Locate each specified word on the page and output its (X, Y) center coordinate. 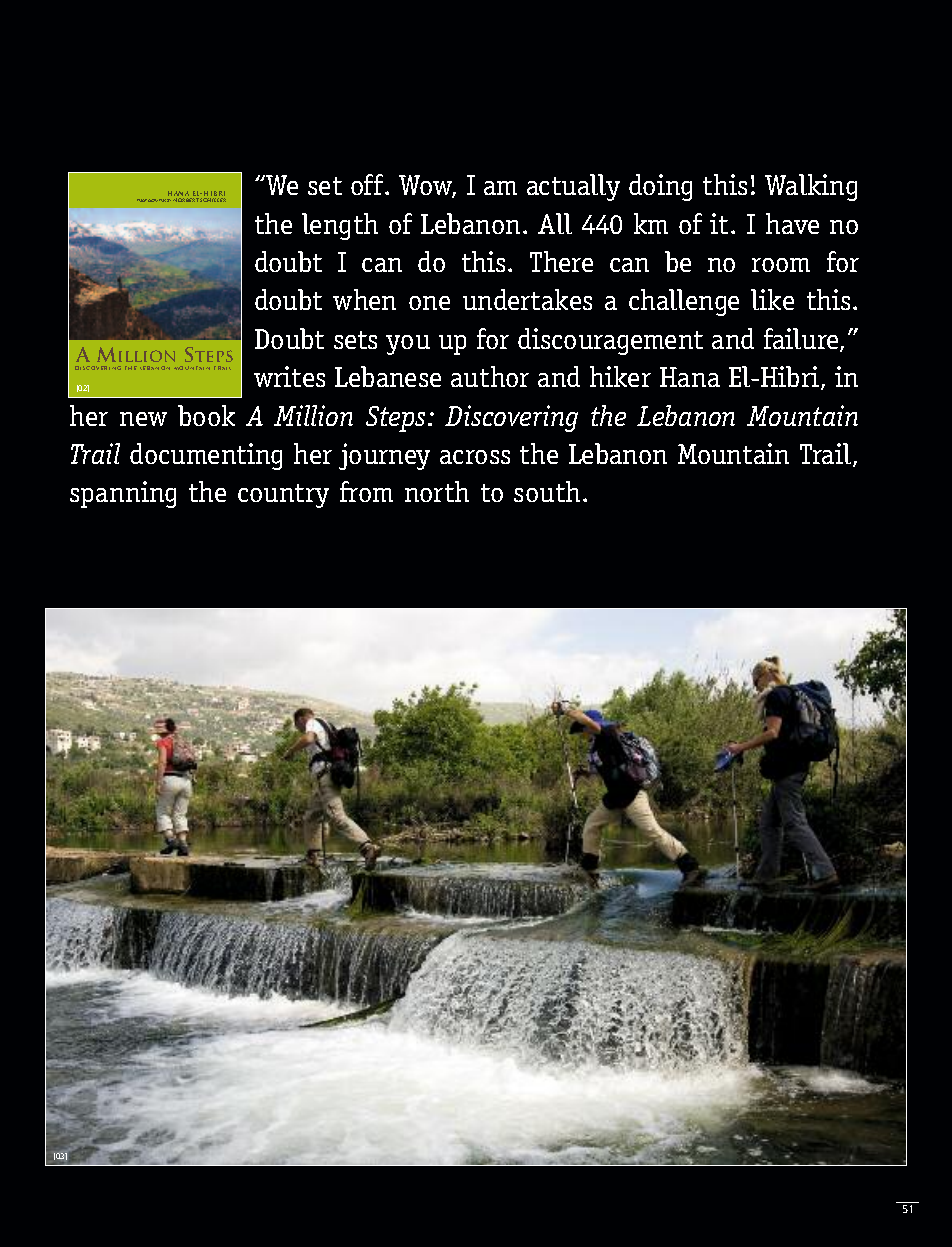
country (283, 496)
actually (573, 187)
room (781, 265)
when (364, 299)
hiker (620, 376)
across (475, 457)
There (561, 261)
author (490, 376)
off (368, 184)
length (340, 226)
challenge (684, 302)
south (547, 491)
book (206, 415)
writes (289, 376)
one (429, 303)
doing (660, 187)
